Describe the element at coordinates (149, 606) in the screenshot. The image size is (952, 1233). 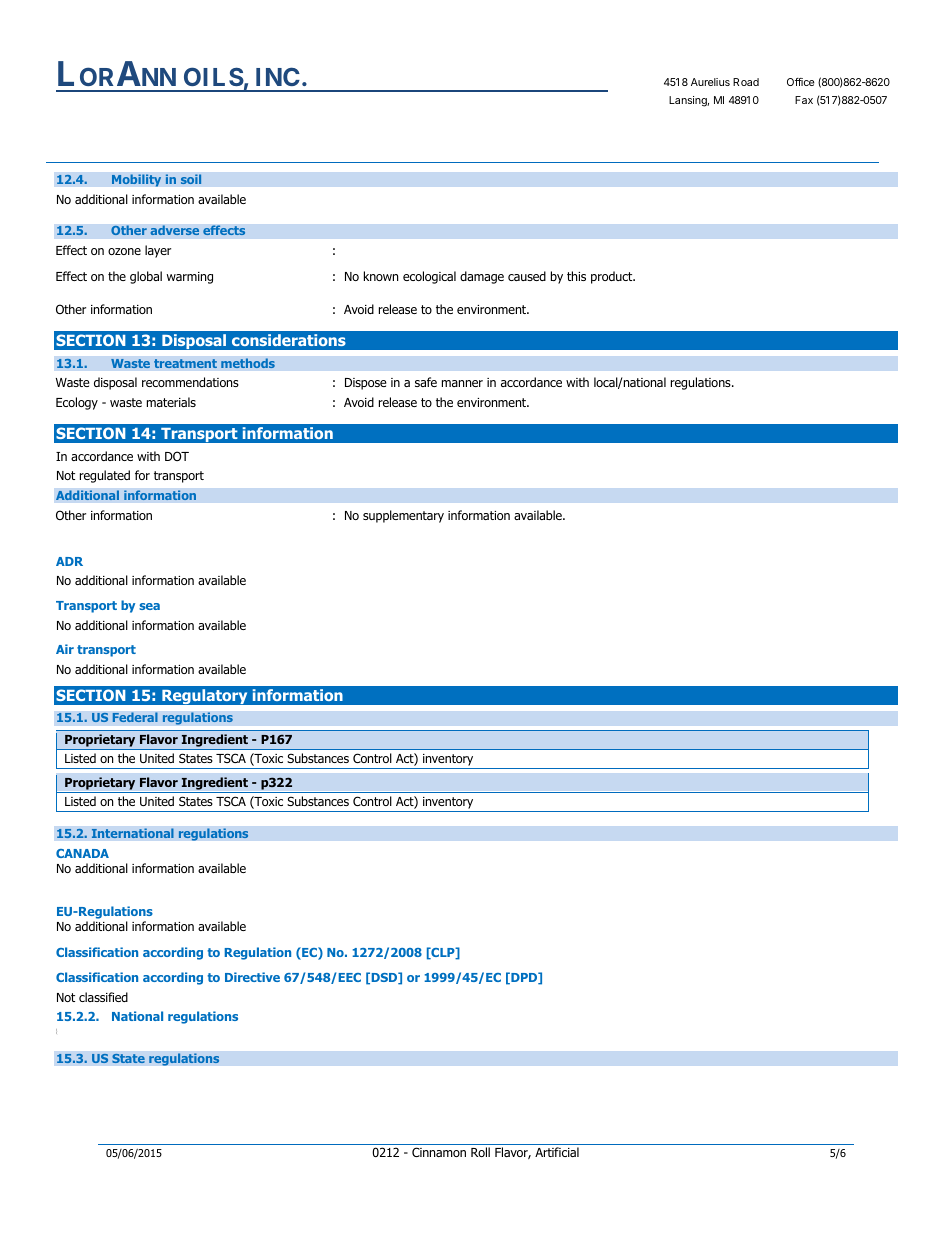
I see `sea` at that location.
